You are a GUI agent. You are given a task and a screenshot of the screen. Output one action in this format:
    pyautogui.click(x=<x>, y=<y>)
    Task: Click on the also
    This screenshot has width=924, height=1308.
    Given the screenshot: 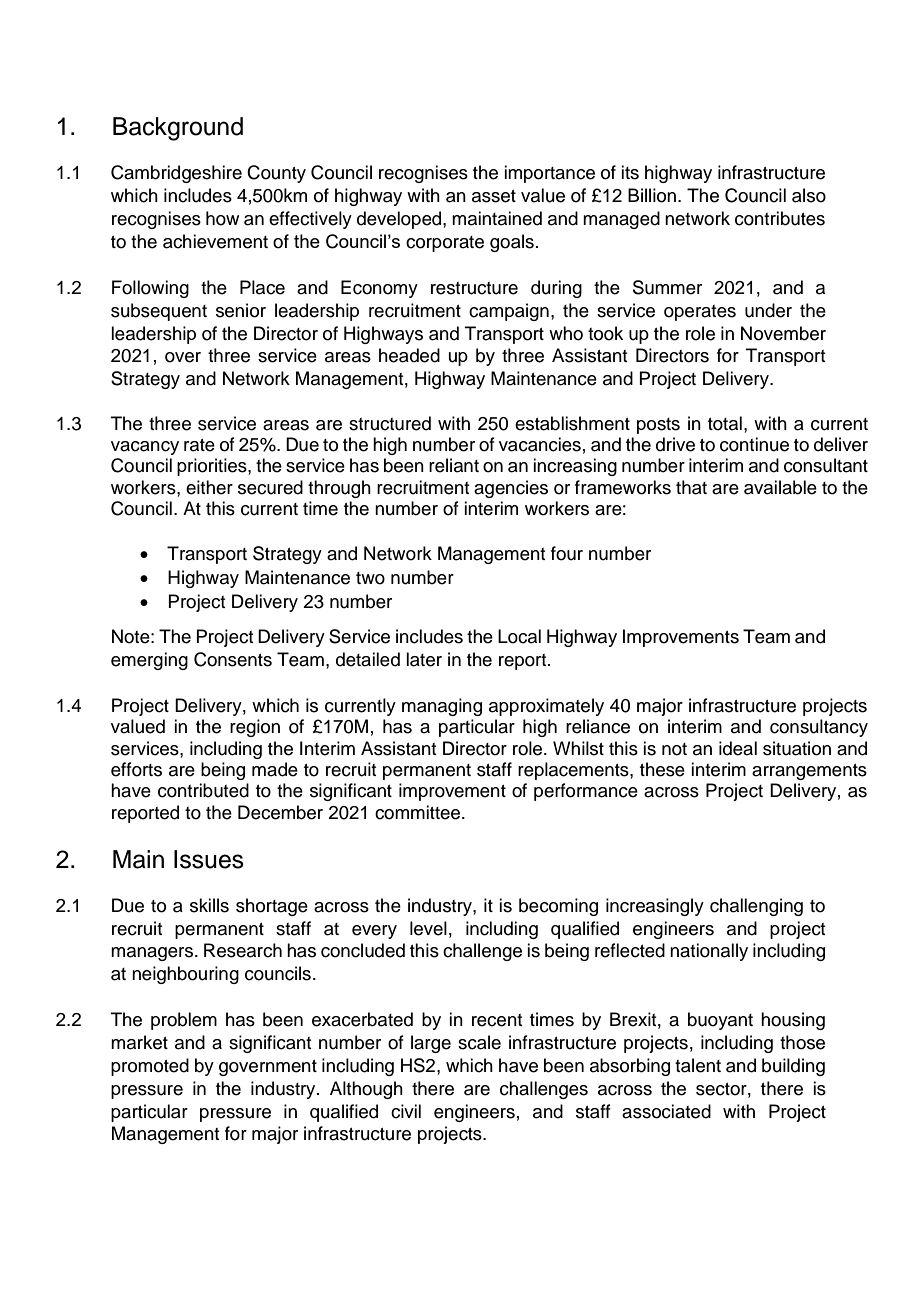 What is the action you would take?
    pyautogui.click(x=809, y=195)
